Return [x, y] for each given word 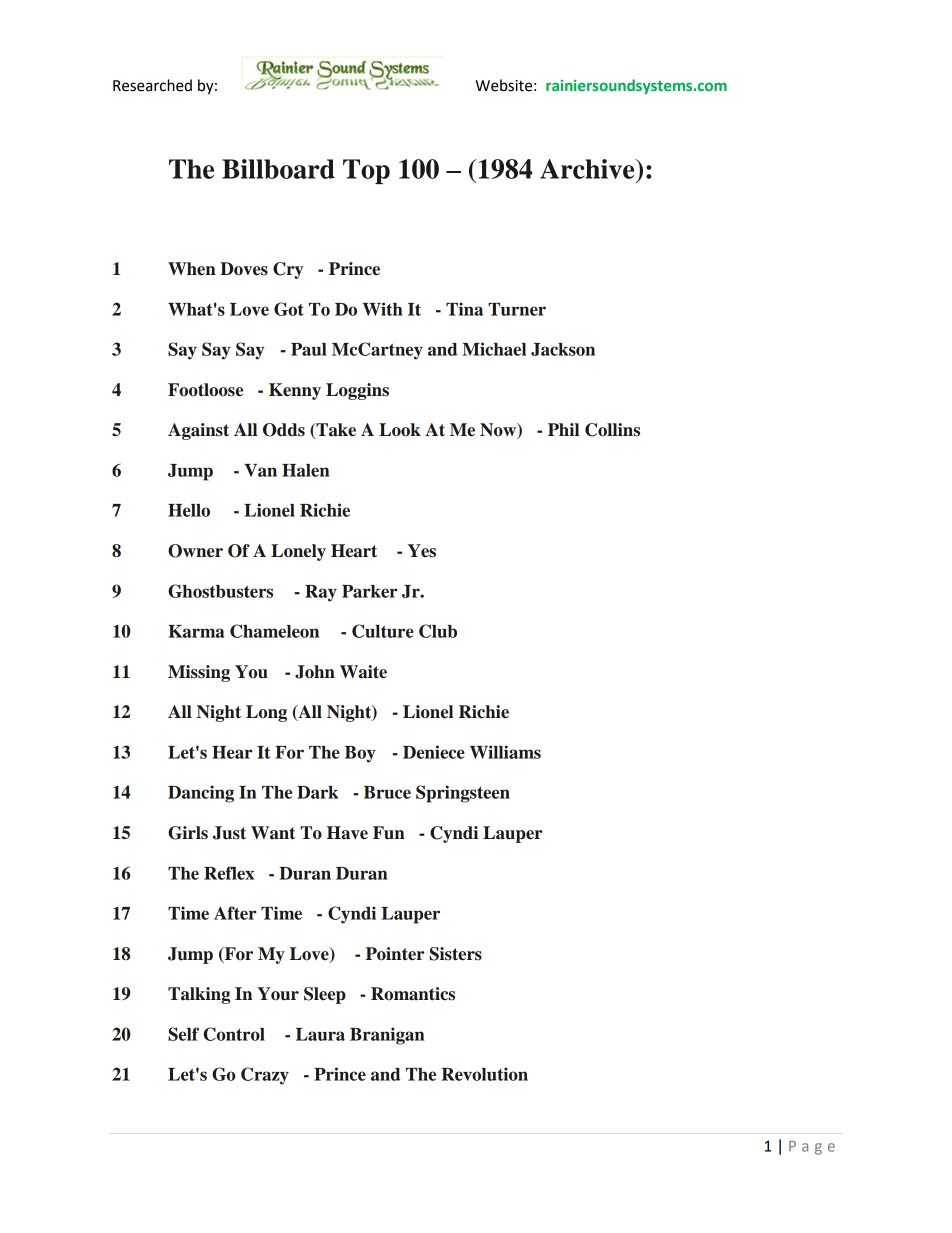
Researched [152, 85]
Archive [588, 169]
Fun [389, 833]
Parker [369, 591]
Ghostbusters [220, 591]
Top [366, 171]
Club [438, 631]
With [383, 309]
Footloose [205, 390]
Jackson [563, 349]
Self [183, 1034]
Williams [505, 752]
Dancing [201, 794]
